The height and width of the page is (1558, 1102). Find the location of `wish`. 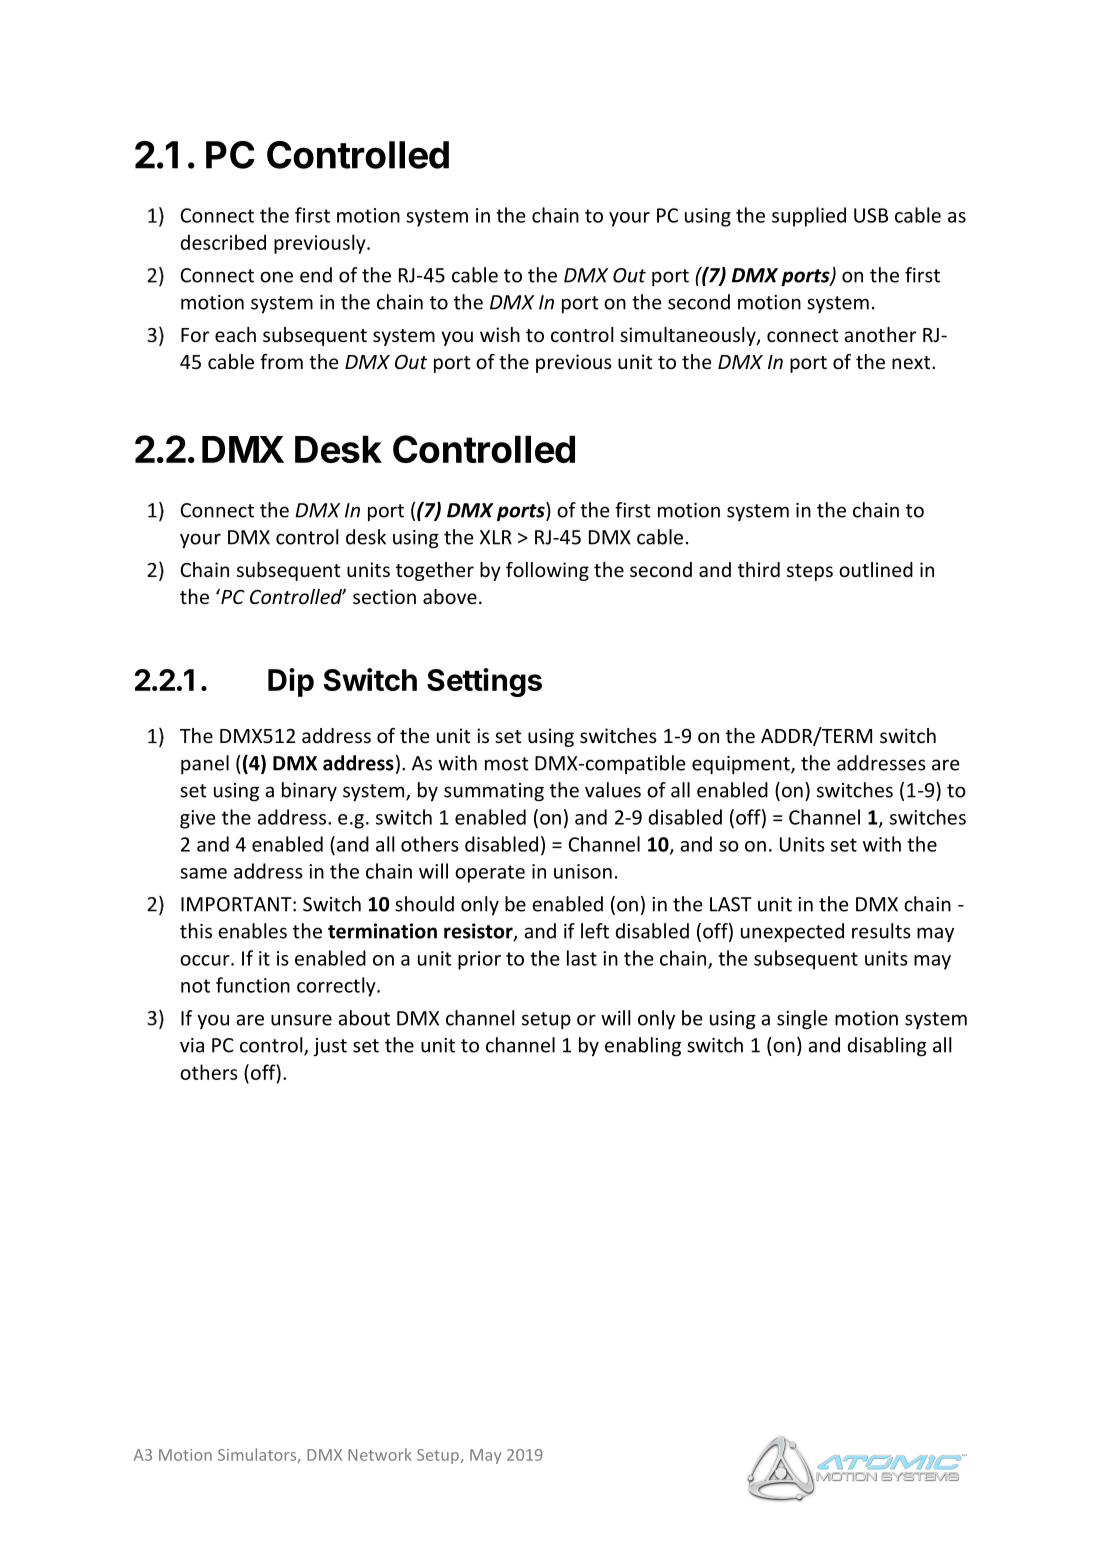

wish is located at coordinates (500, 334).
